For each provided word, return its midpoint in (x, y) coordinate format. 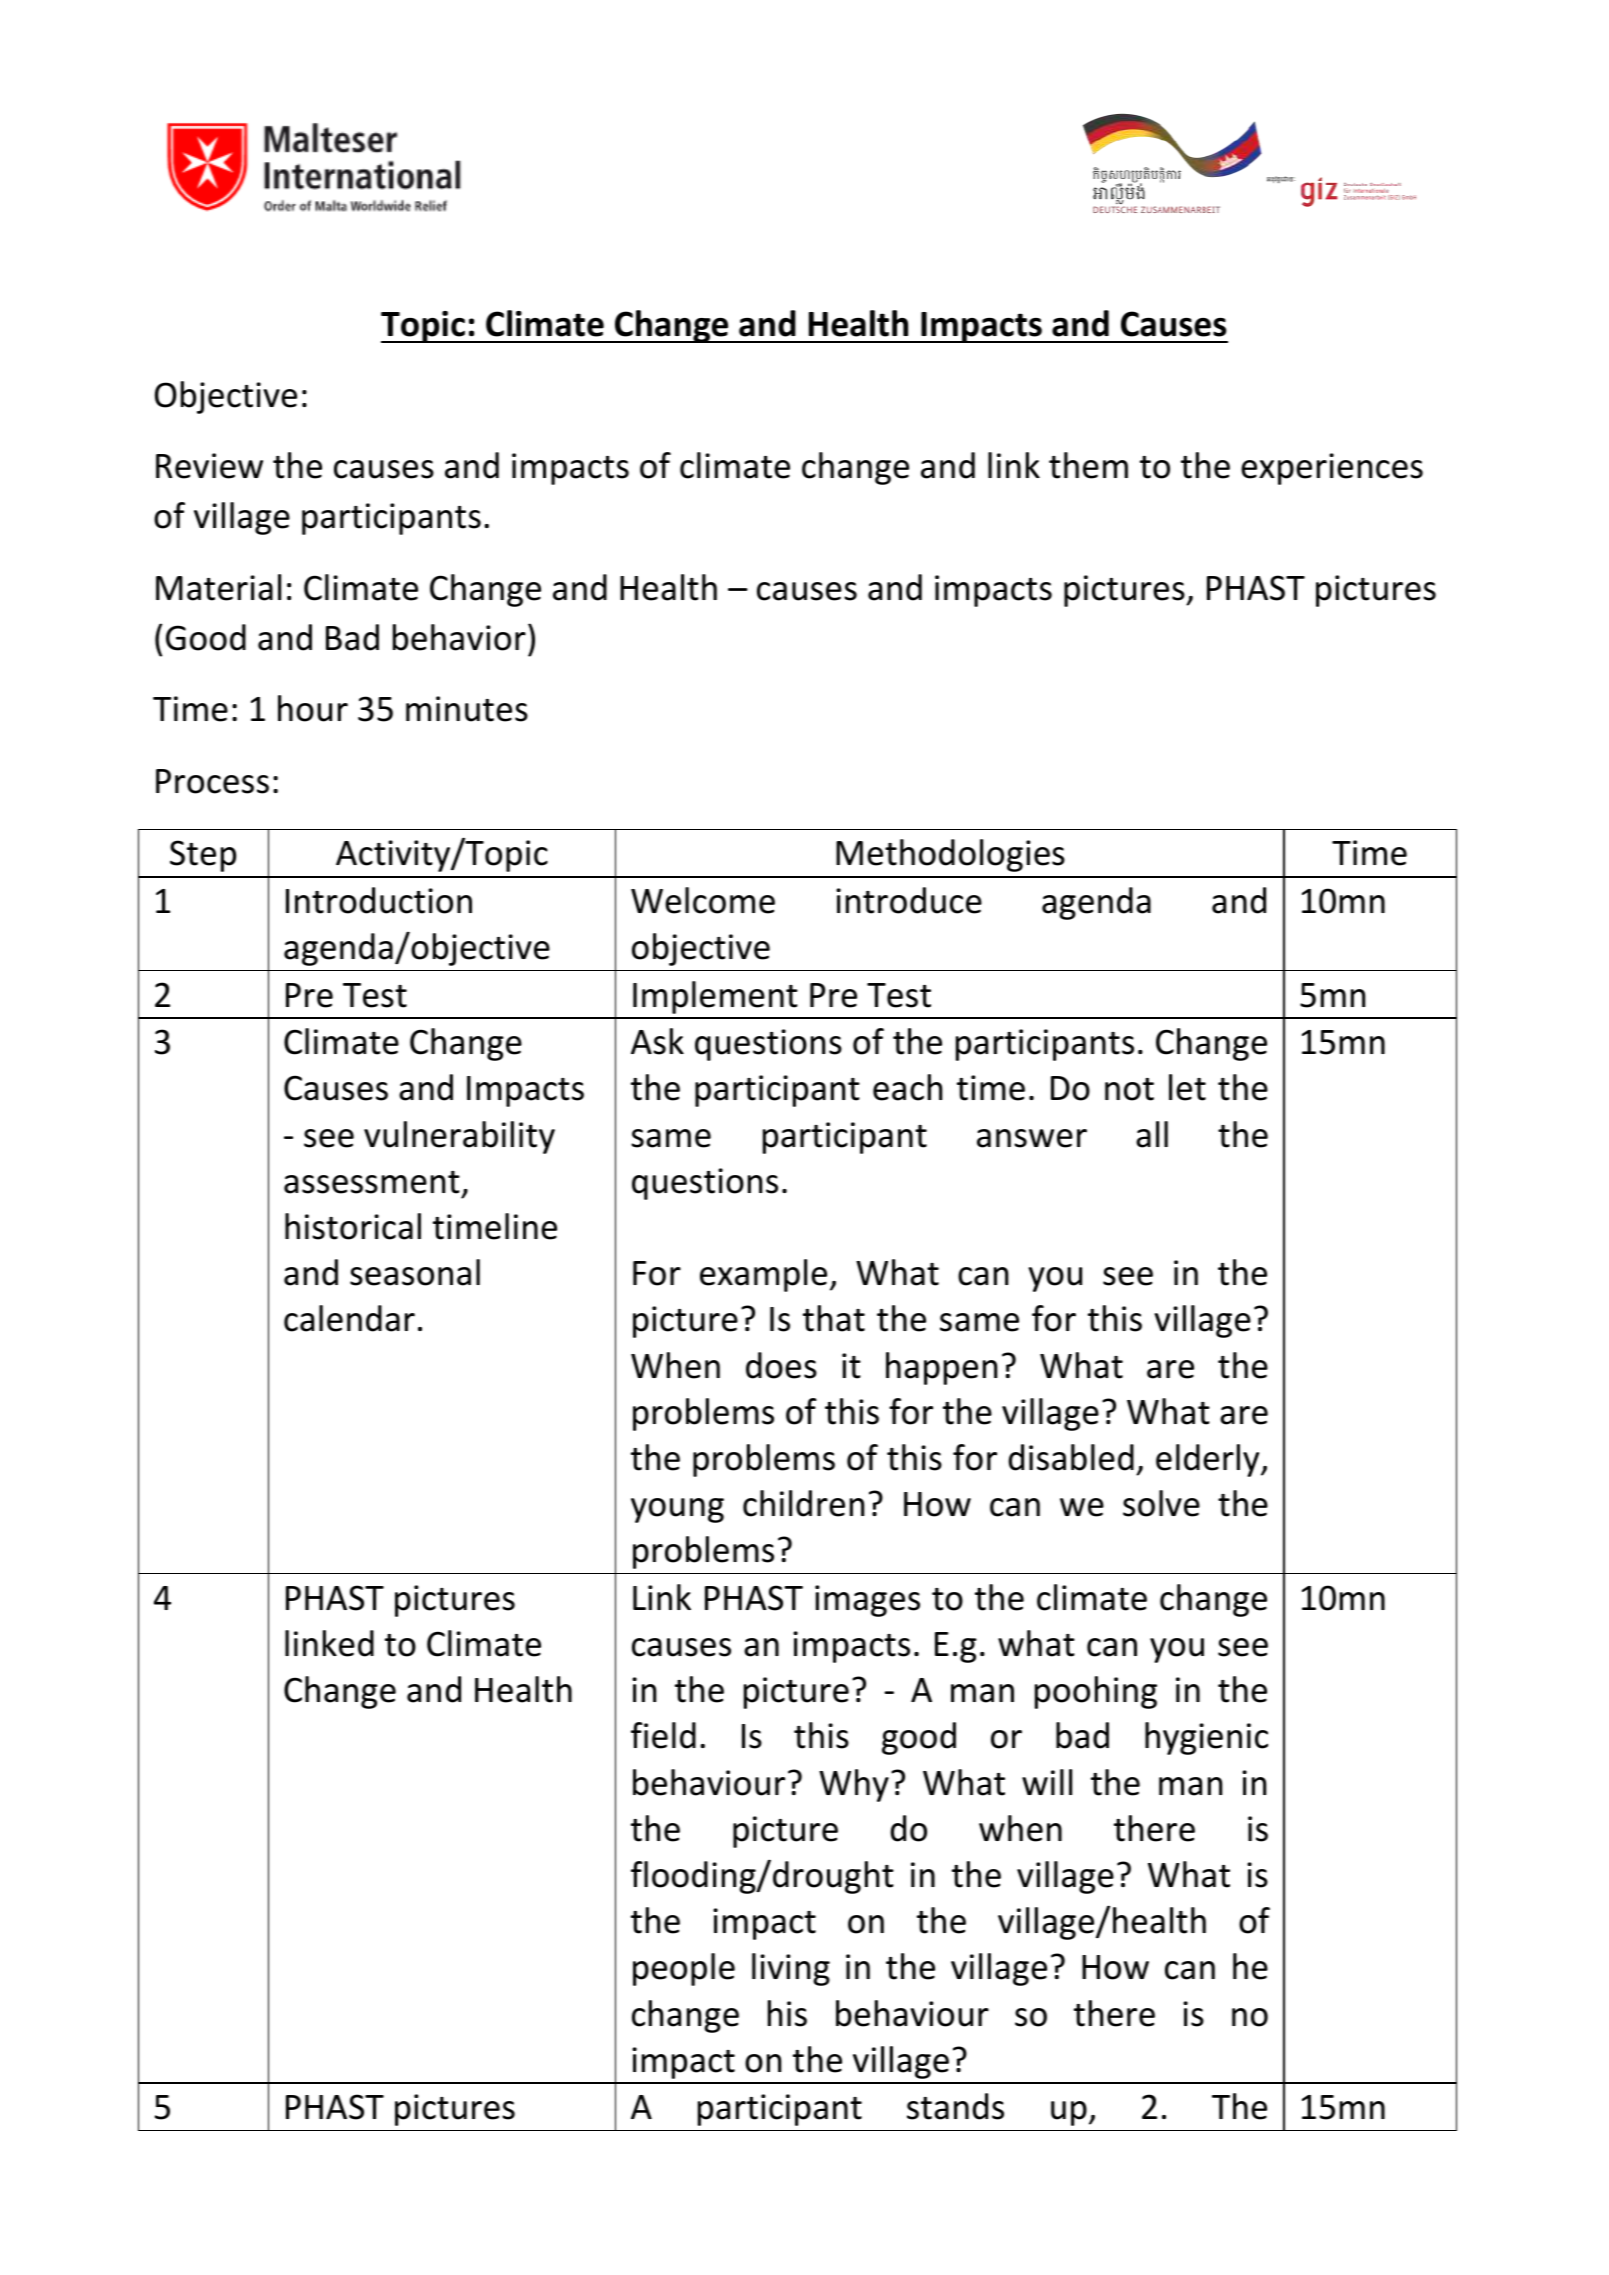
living (791, 1969)
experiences (1332, 469)
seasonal (415, 1272)
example (763, 1275)
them (1088, 465)
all (1152, 1134)
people (684, 1969)
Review (209, 466)
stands (955, 2106)
